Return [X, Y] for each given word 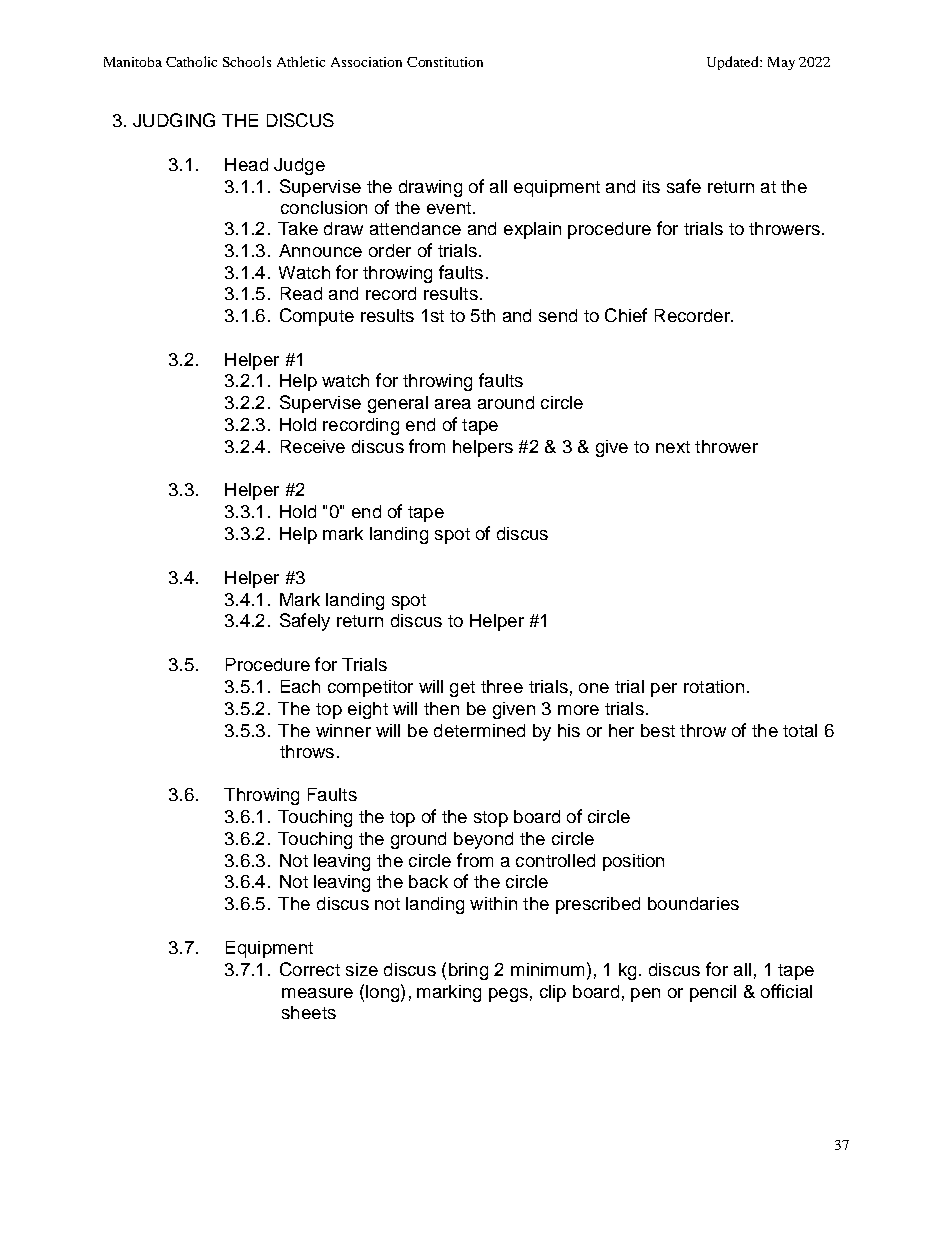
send [558, 315]
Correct [310, 969]
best [658, 730]
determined [479, 730]
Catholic [191, 61]
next [673, 447]
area [453, 404]
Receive [313, 446]
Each [300, 686]
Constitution [445, 62]
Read [301, 293]
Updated [734, 63]
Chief [626, 315]
